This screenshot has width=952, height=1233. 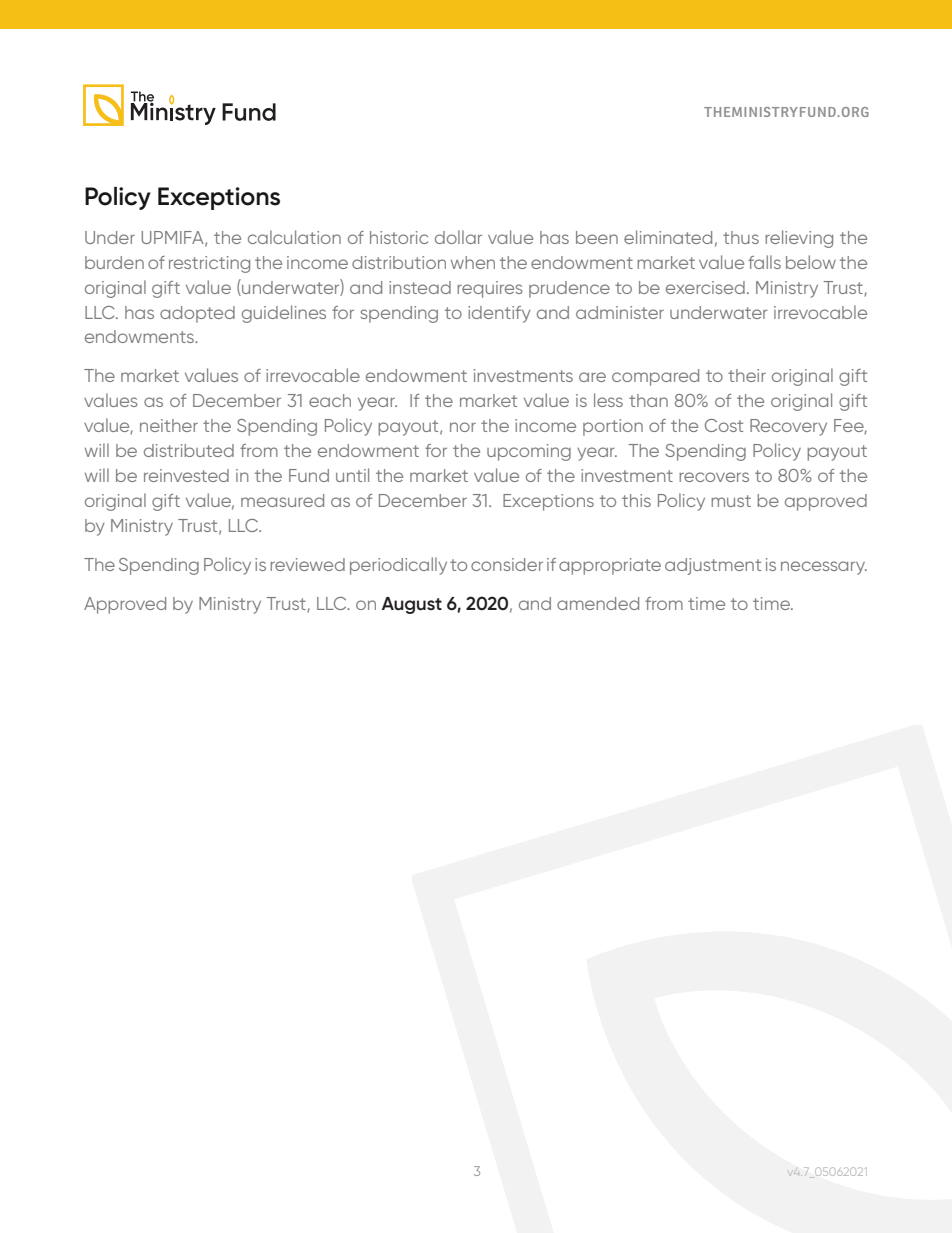 What do you see at coordinates (282, 500) in the screenshot?
I see `measured` at bounding box center [282, 500].
